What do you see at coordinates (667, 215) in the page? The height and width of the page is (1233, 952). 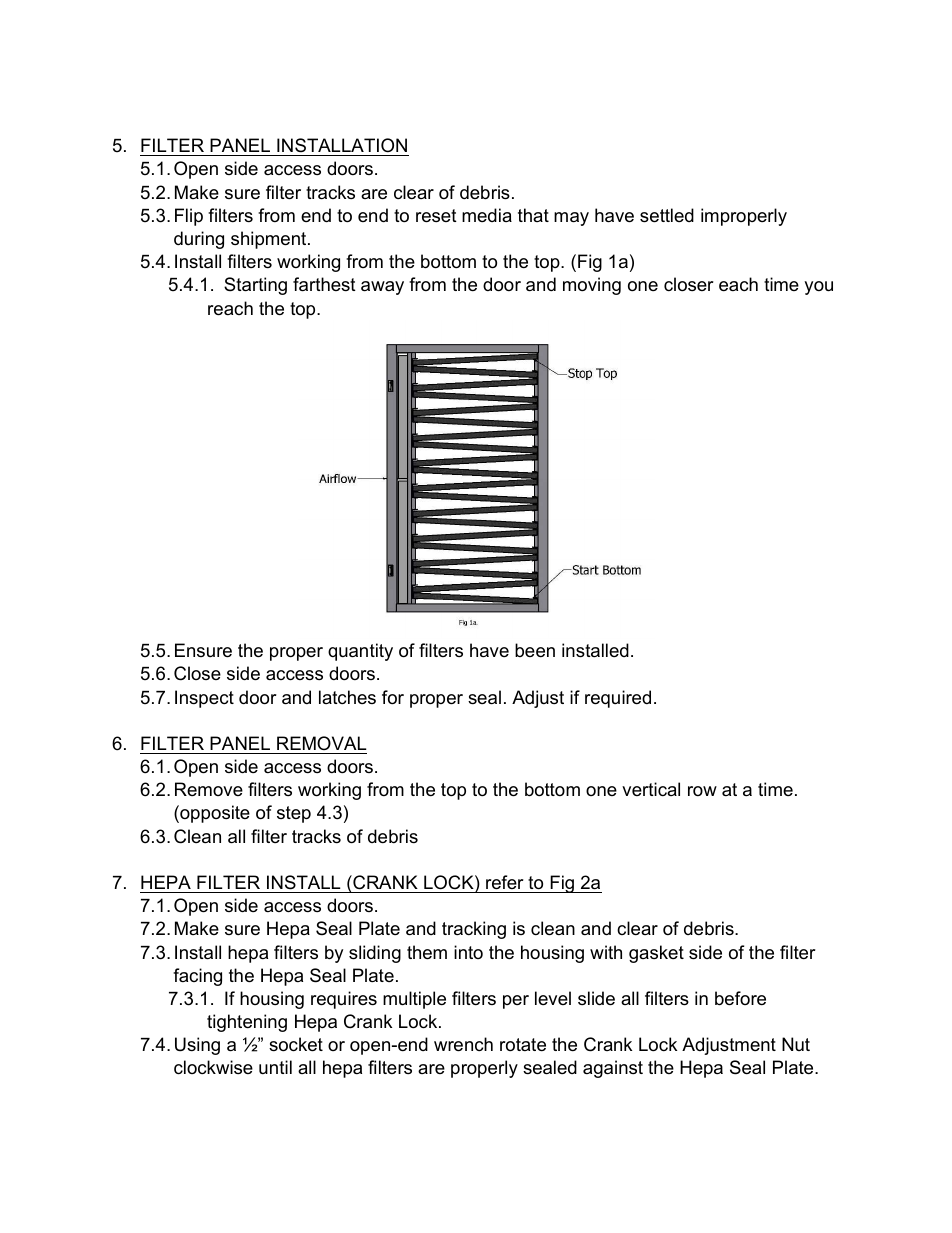 I see `settled` at bounding box center [667, 215].
